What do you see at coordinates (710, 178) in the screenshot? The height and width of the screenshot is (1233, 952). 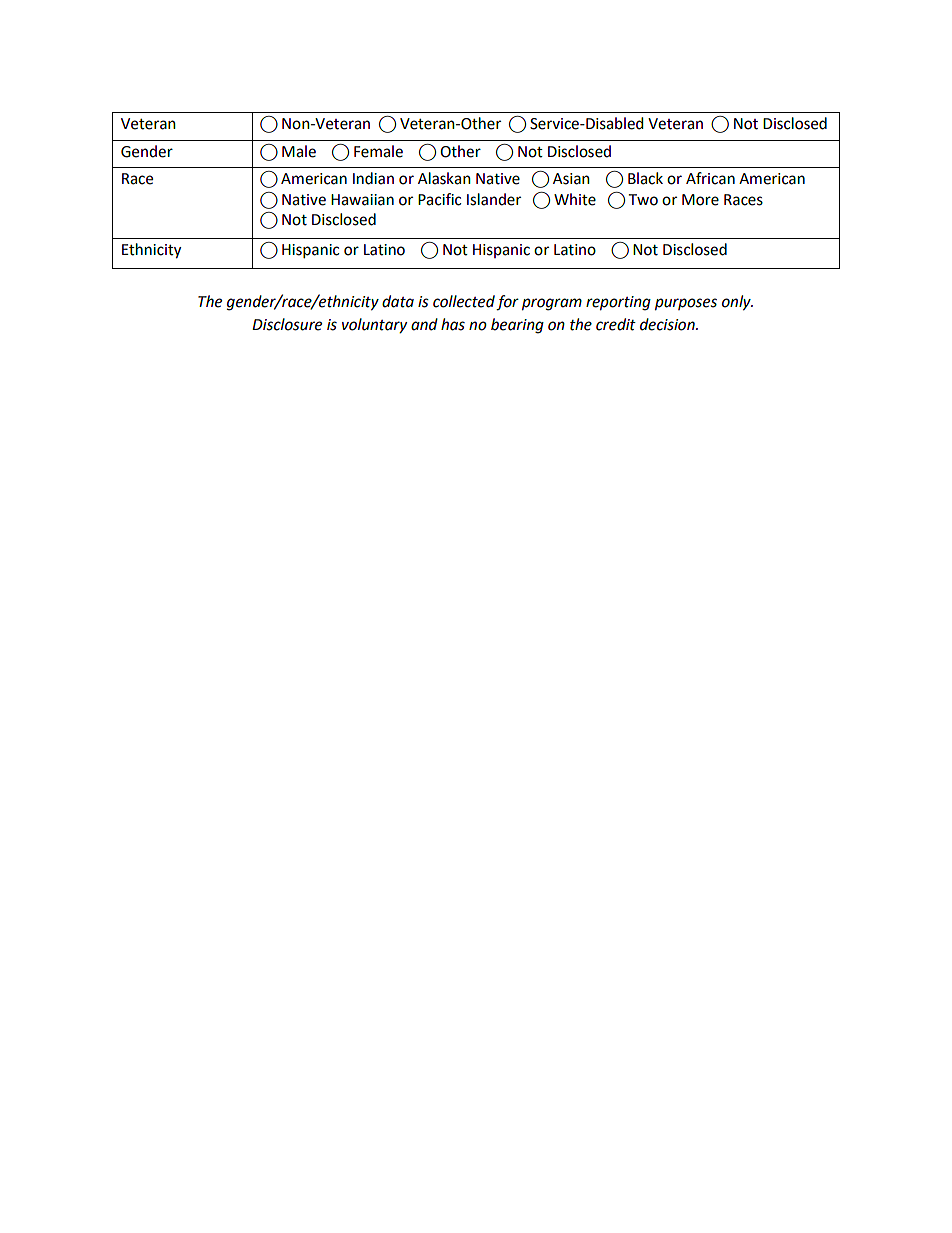 I see `African` at bounding box center [710, 178].
